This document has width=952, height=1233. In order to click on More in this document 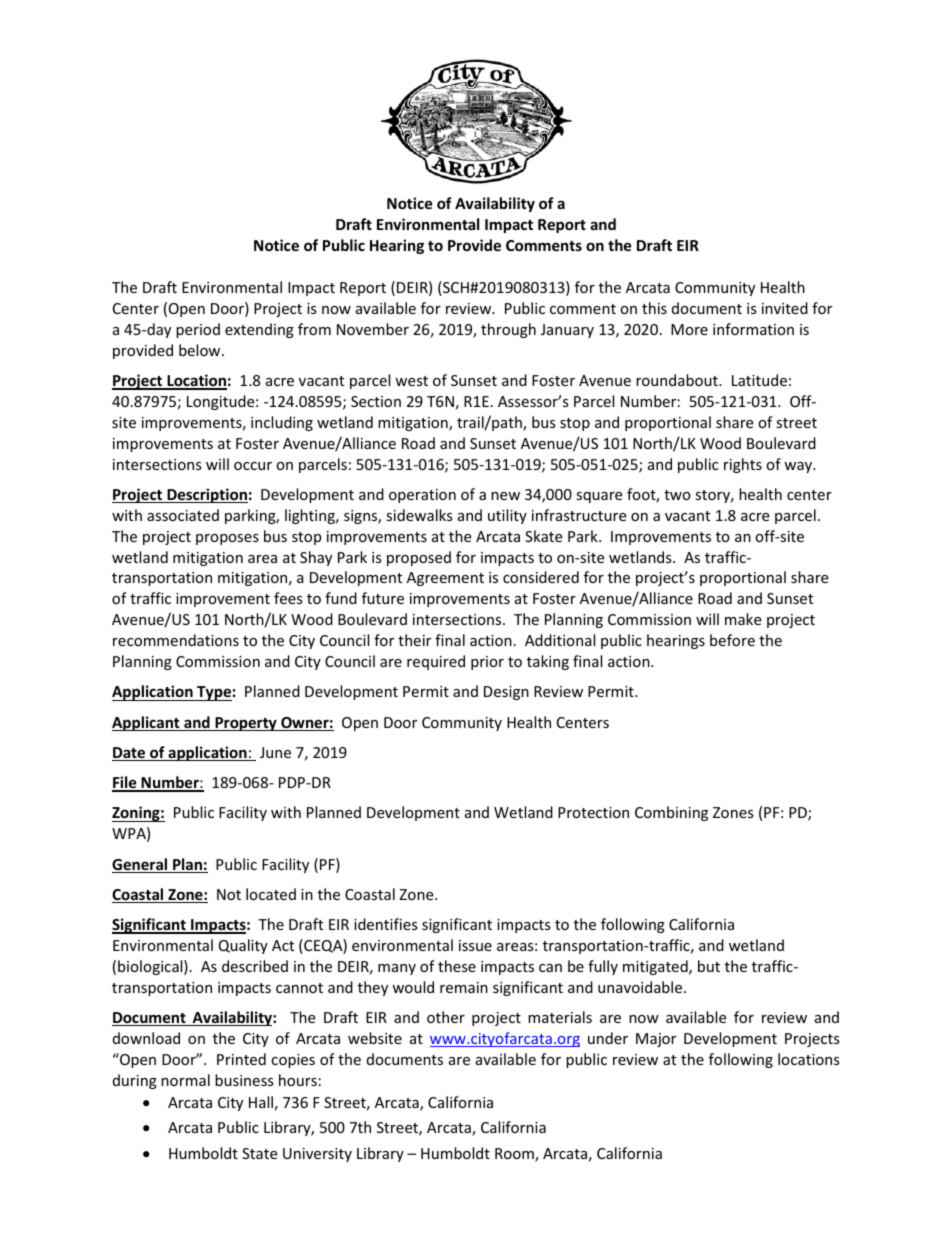, I will do `click(689, 329)`.
